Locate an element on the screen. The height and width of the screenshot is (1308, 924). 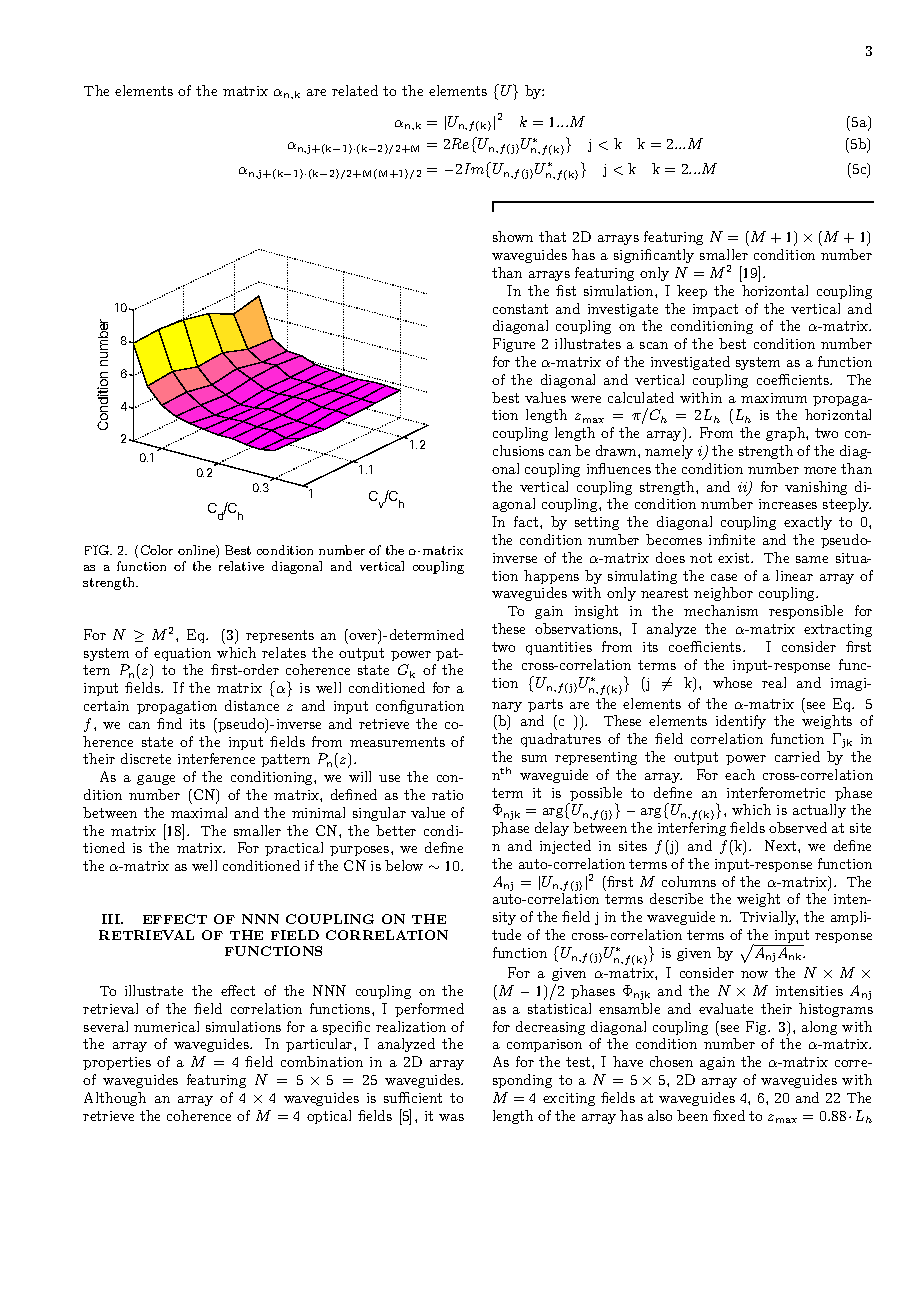
Although is located at coordinates (115, 1099).
